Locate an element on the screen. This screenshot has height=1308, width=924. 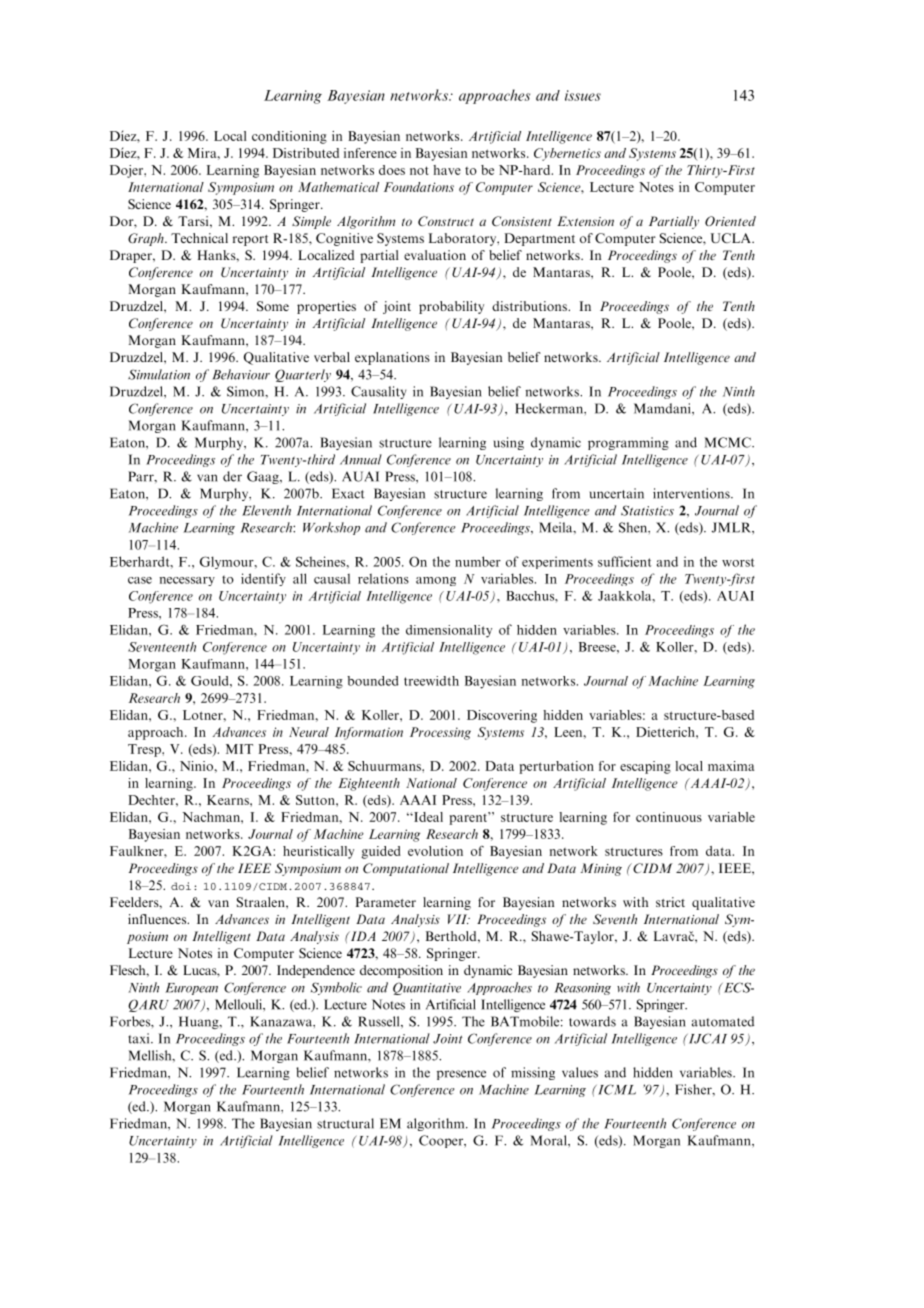
issues is located at coordinates (583, 95).
